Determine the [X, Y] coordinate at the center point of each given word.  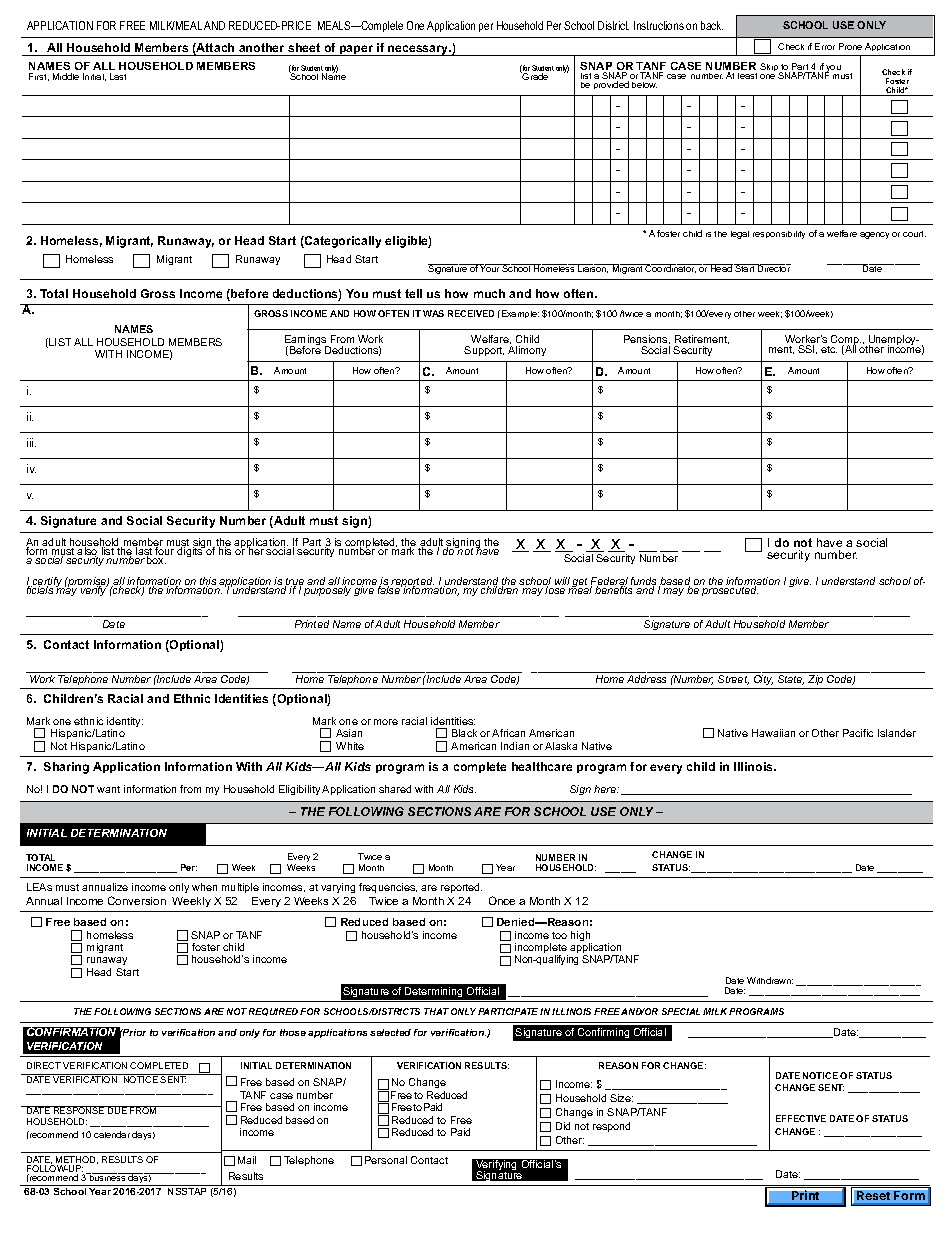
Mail [247, 1160]
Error [825, 46]
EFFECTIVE [801, 1118]
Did [563, 1126]
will [562, 581]
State [791, 680]
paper [357, 50]
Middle [66, 76]
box [156, 560]
